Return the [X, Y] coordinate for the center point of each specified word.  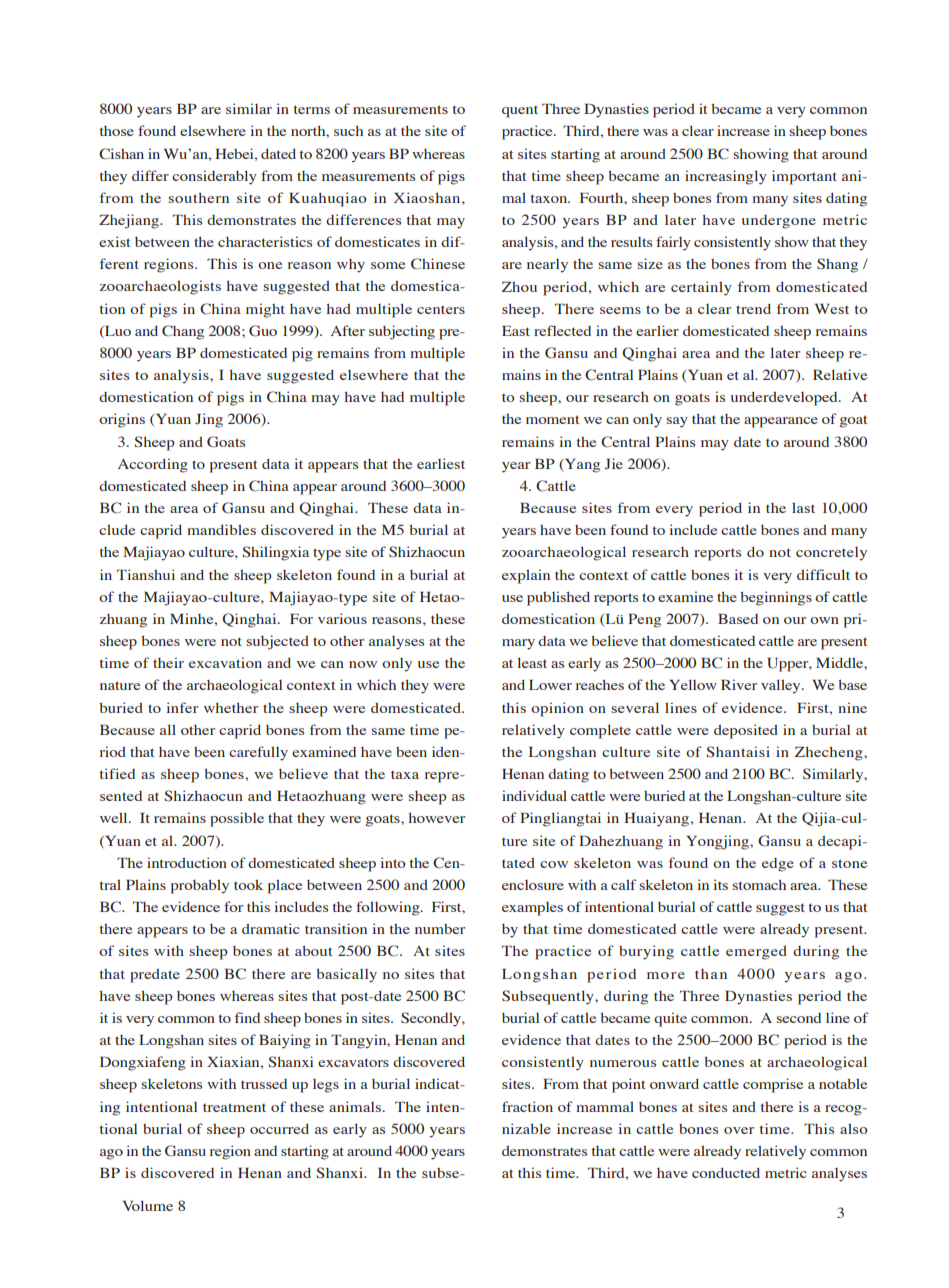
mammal [605, 1106]
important [804, 177]
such [348, 130]
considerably [214, 177]
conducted [726, 1172]
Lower [550, 685]
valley [782, 686]
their [168, 662]
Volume [148, 1205]
